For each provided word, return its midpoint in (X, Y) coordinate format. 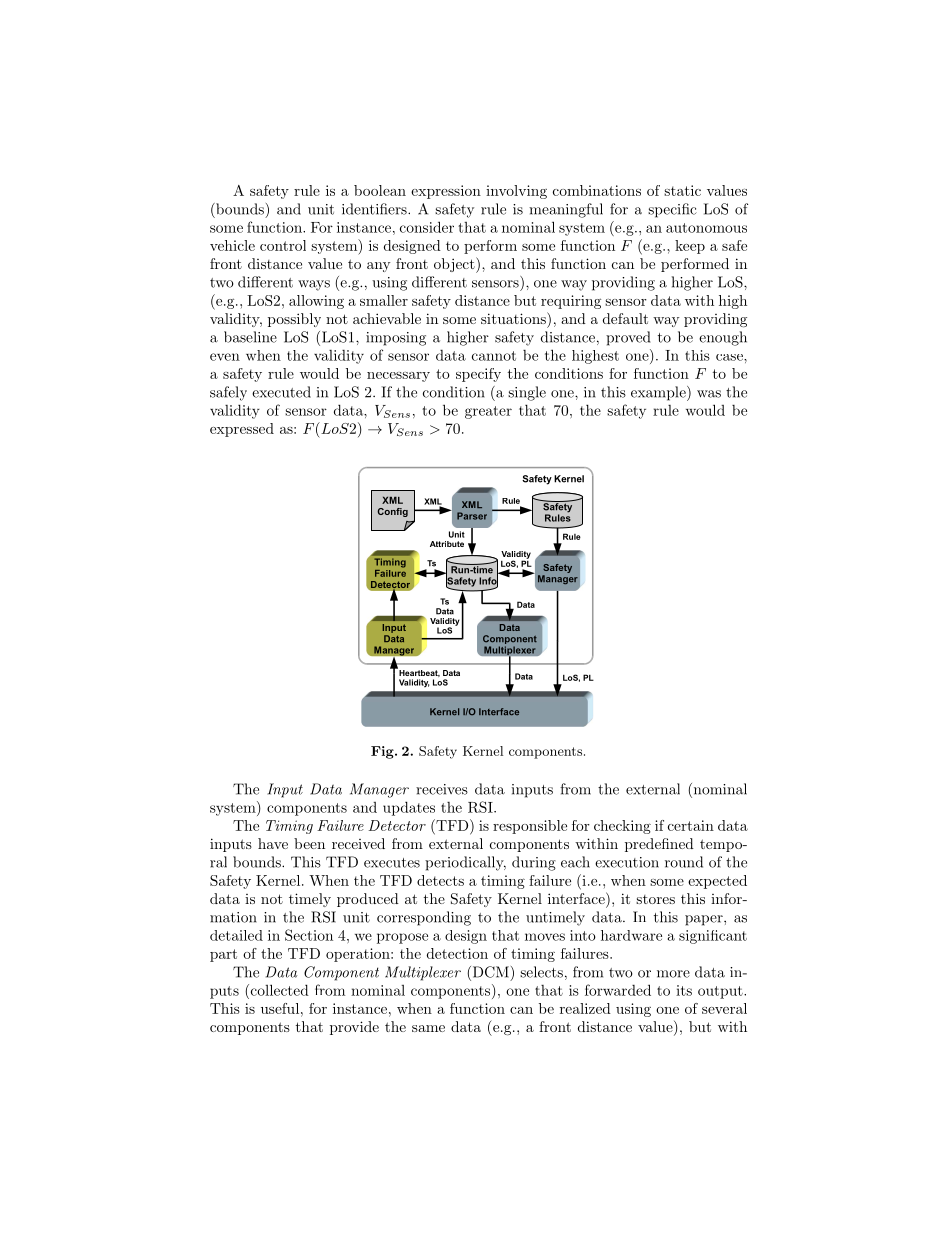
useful (280, 1008)
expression (446, 192)
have (273, 843)
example (659, 393)
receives (442, 789)
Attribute (447, 544)
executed (281, 392)
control (283, 245)
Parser (472, 516)
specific (672, 210)
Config (392, 512)
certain (691, 825)
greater (488, 412)
